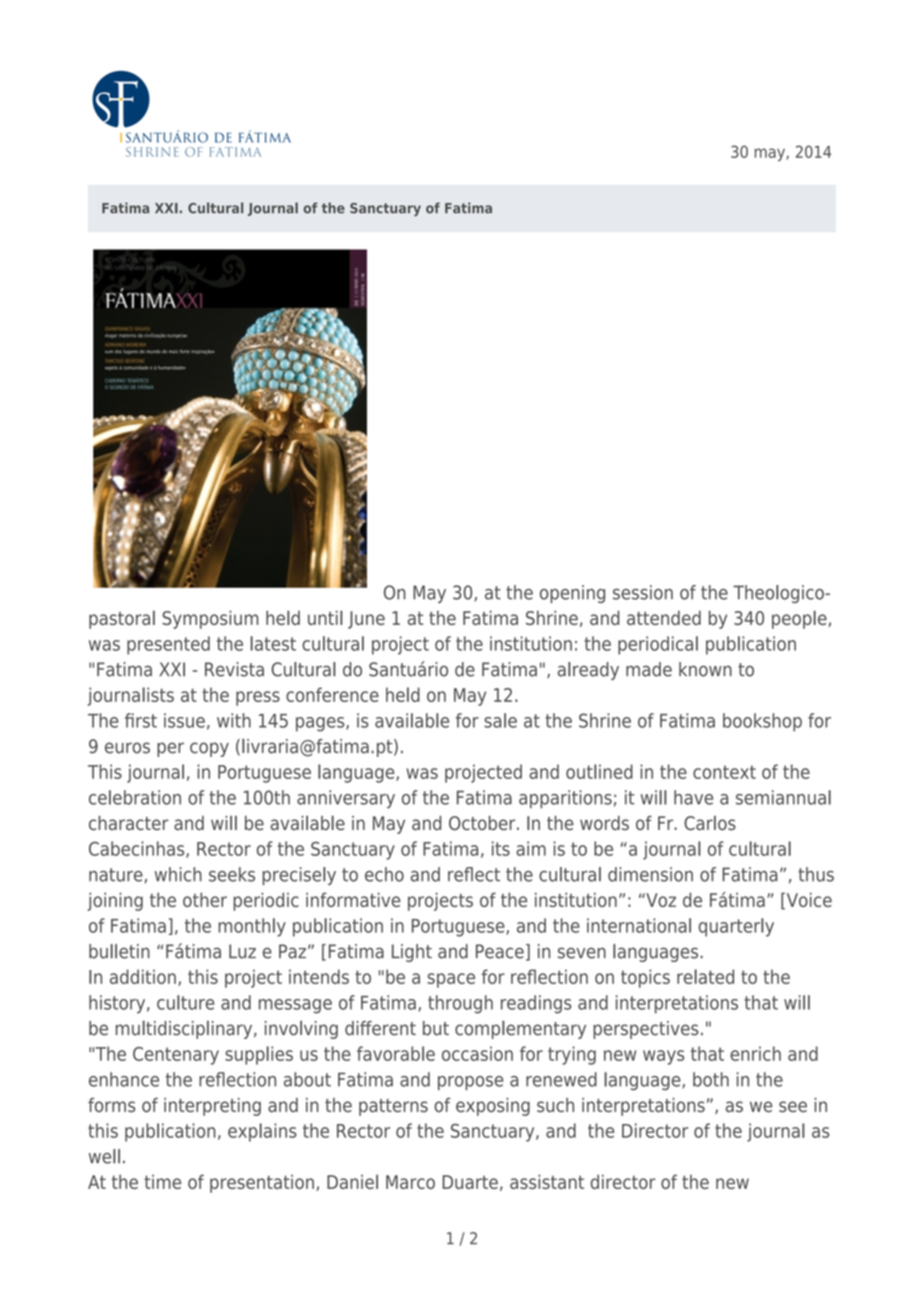  What do you see at coordinates (162, 1182) in the screenshot?
I see `time` at bounding box center [162, 1182].
